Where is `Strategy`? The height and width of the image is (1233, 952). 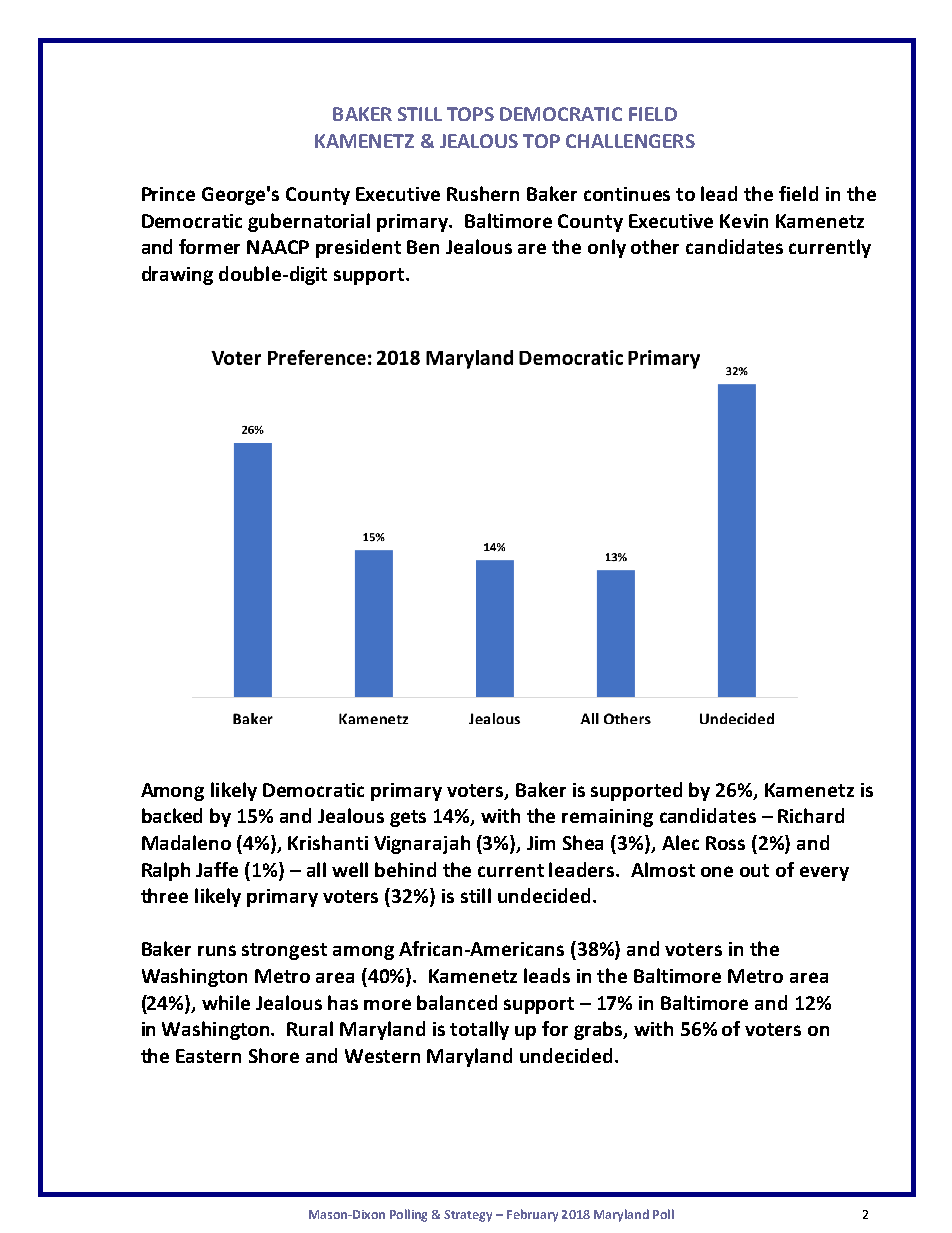
Strategy is located at coordinates (468, 1216).
